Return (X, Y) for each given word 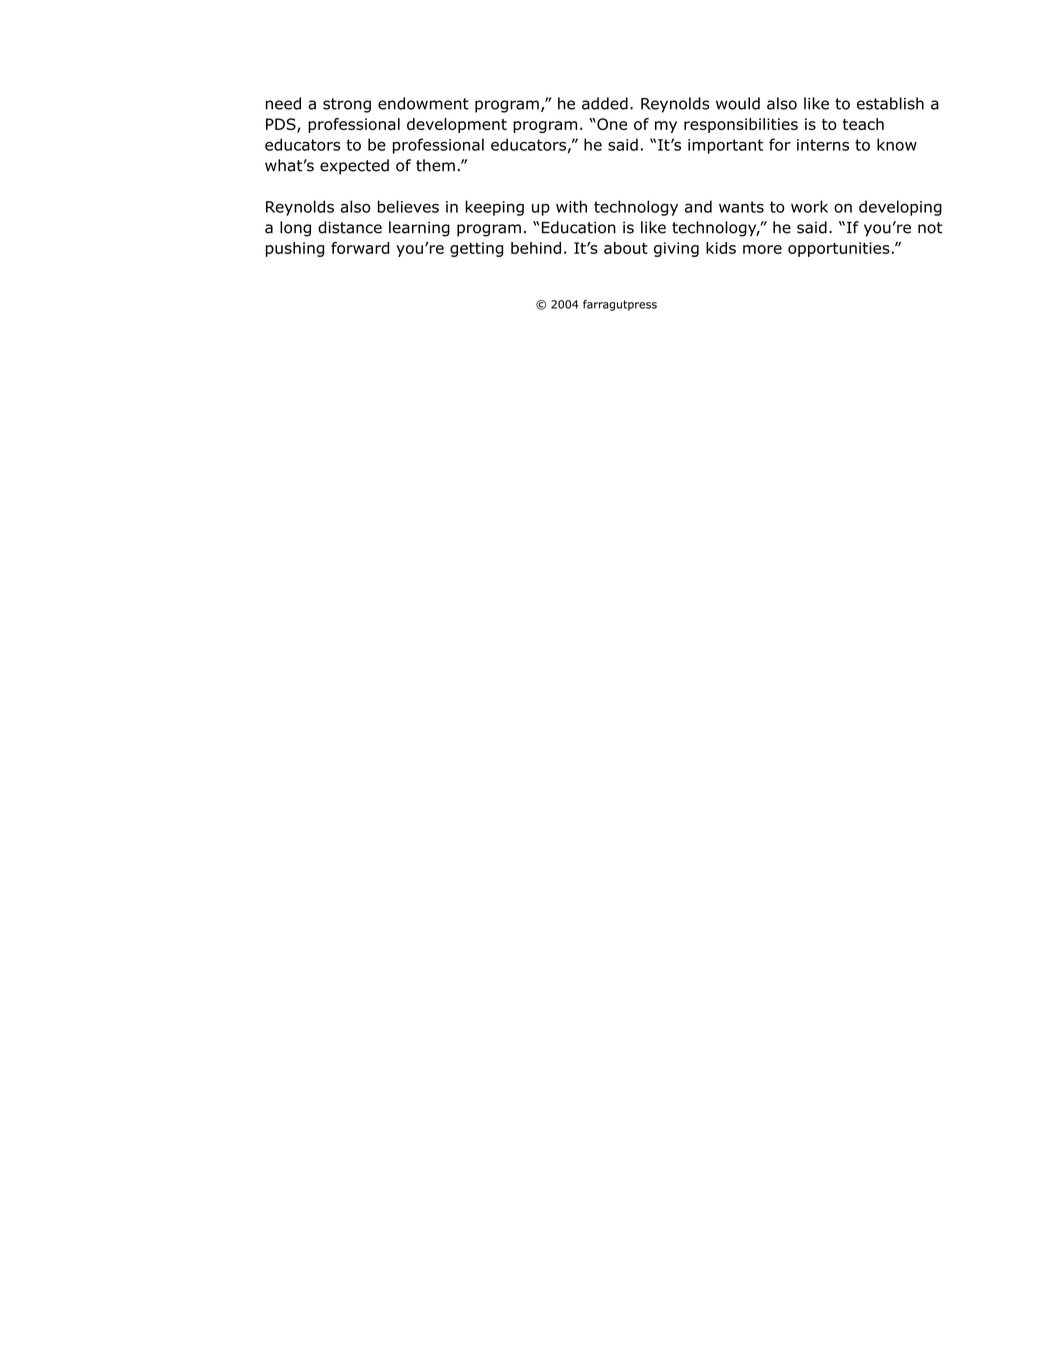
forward (360, 248)
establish (890, 103)
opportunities (839, 249)
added (605, 103)
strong (347, 105)
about (626, 248)
